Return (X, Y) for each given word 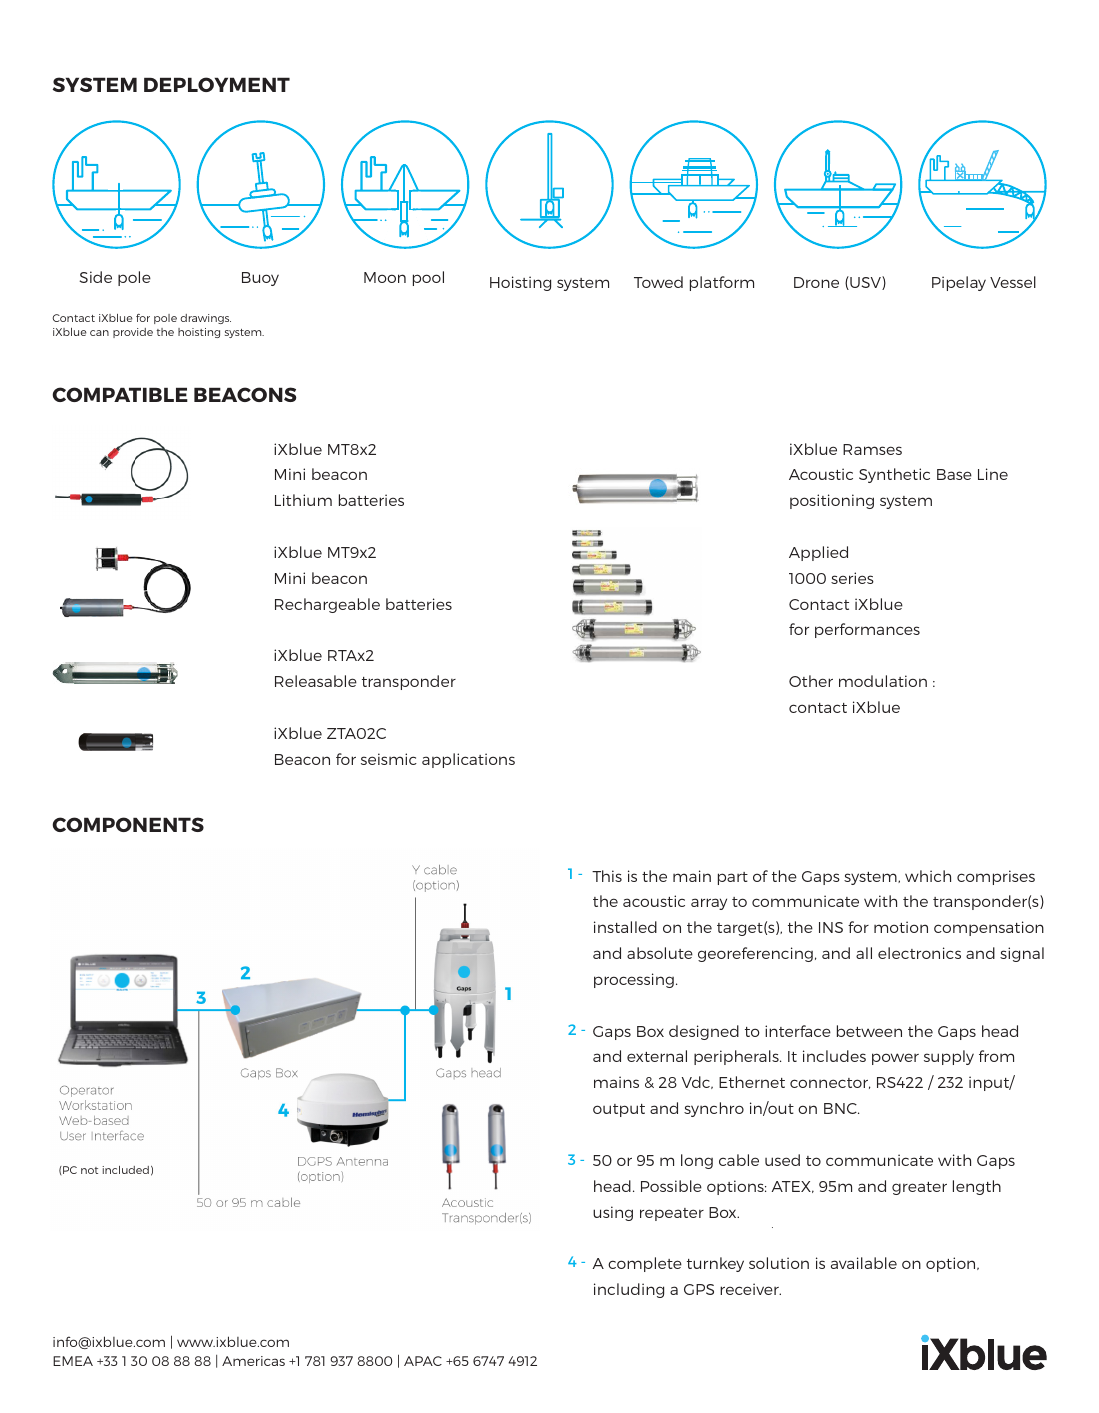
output (619, 1110)
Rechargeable (327, 605)
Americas (253, 1361)
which (928, 876)
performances (867, 630)
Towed (658, 282)
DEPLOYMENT (217, 84)
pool (428, 278)
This (607, 876)
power (895, 1059)
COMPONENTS (128, 824)
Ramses (872, 449)
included (125, 1170)
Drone (816, 282)
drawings (206, 319)
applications (468, 760)
